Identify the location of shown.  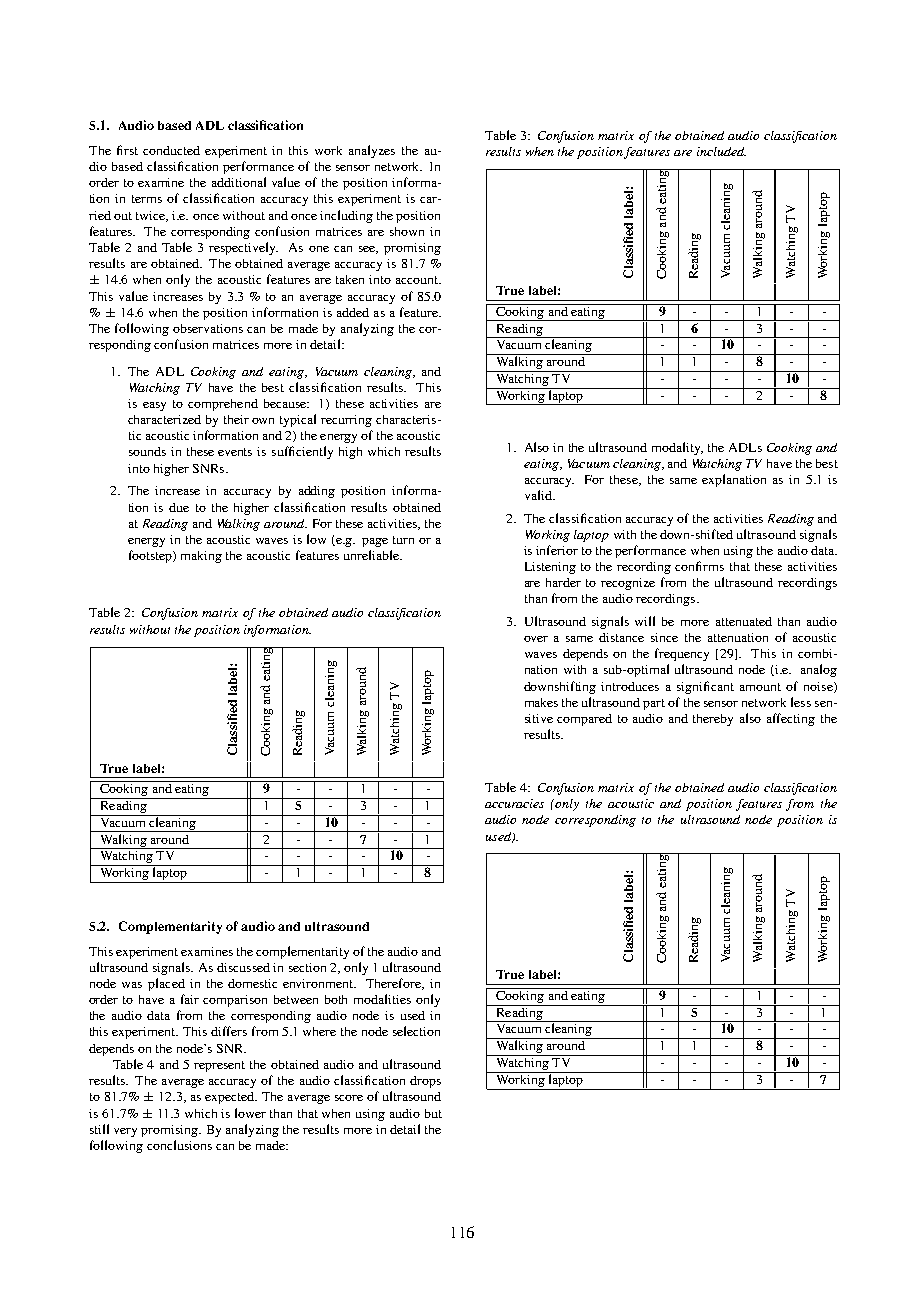
(407, 231).
